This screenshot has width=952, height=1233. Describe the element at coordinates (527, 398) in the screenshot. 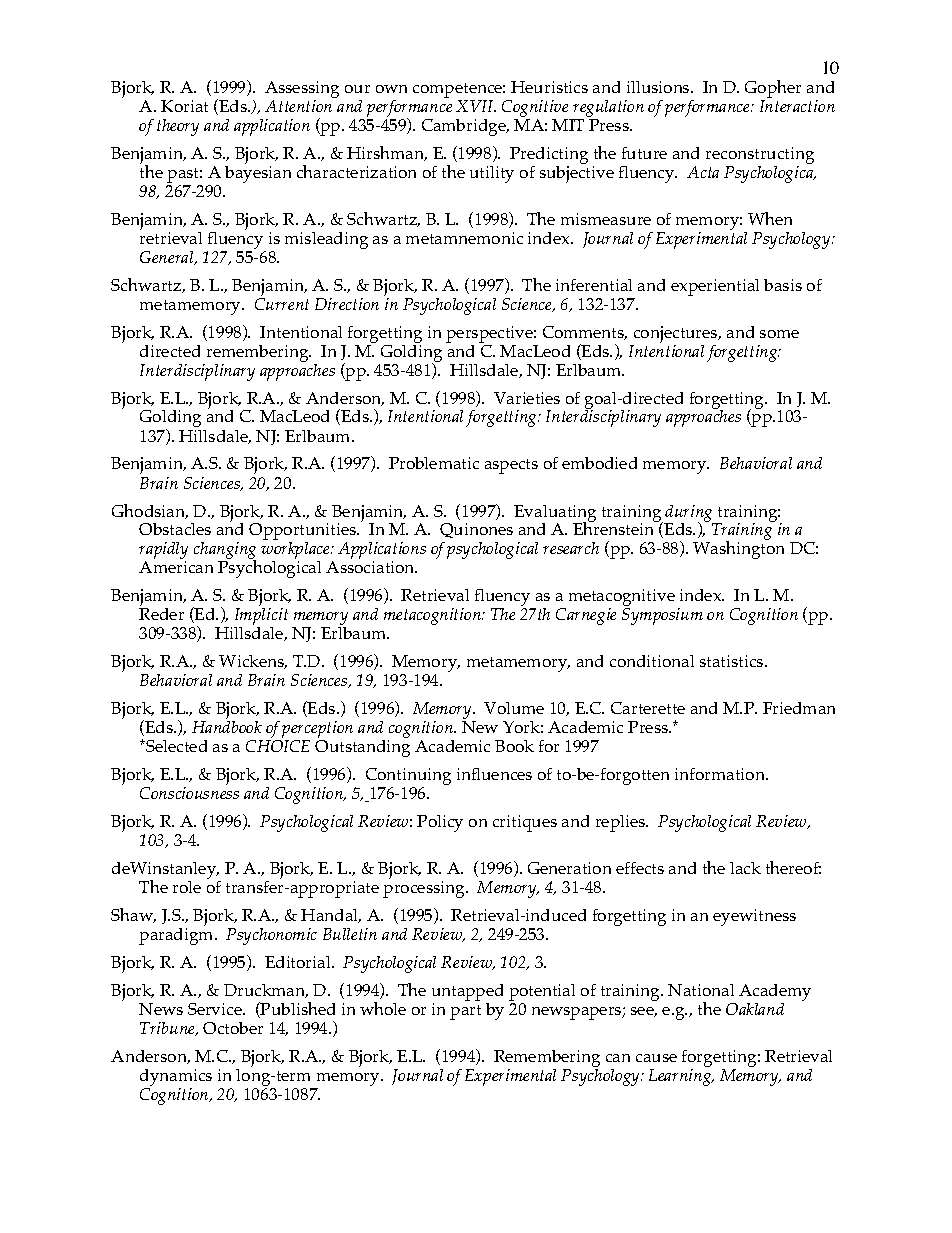

I see `Varieties` at that location.
